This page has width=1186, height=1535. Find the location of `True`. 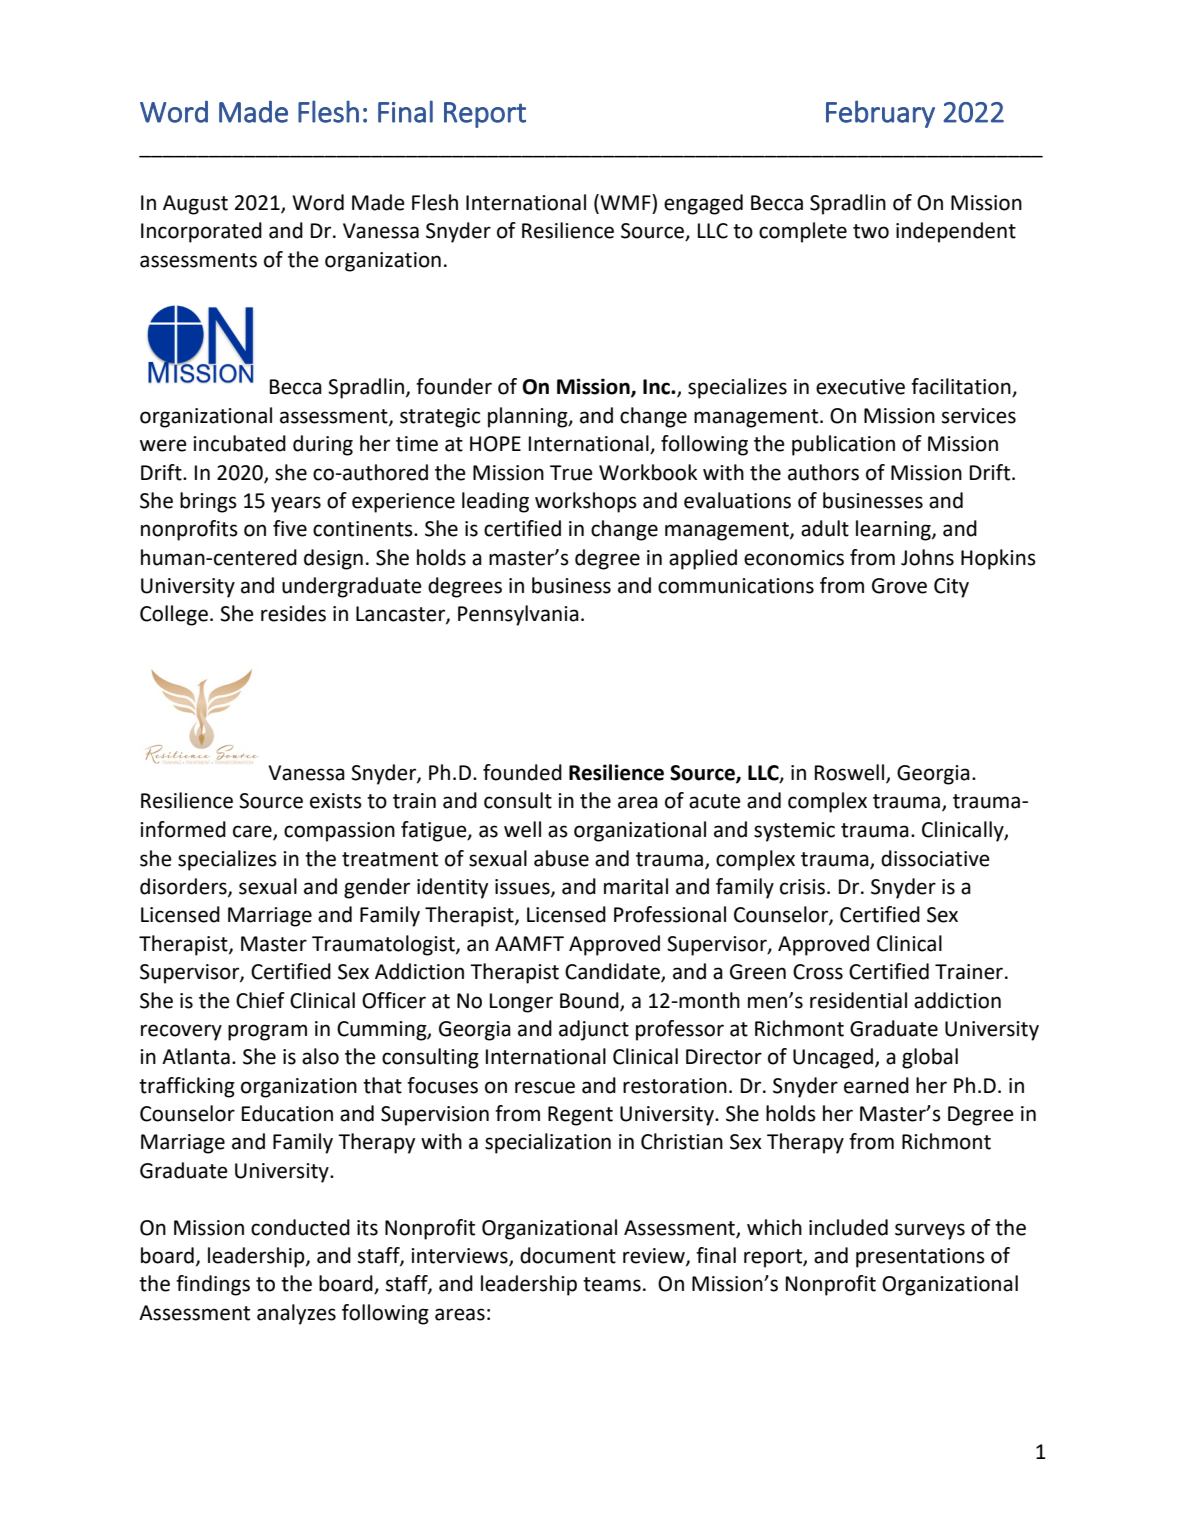

True is located at coordinates (571, 473).
